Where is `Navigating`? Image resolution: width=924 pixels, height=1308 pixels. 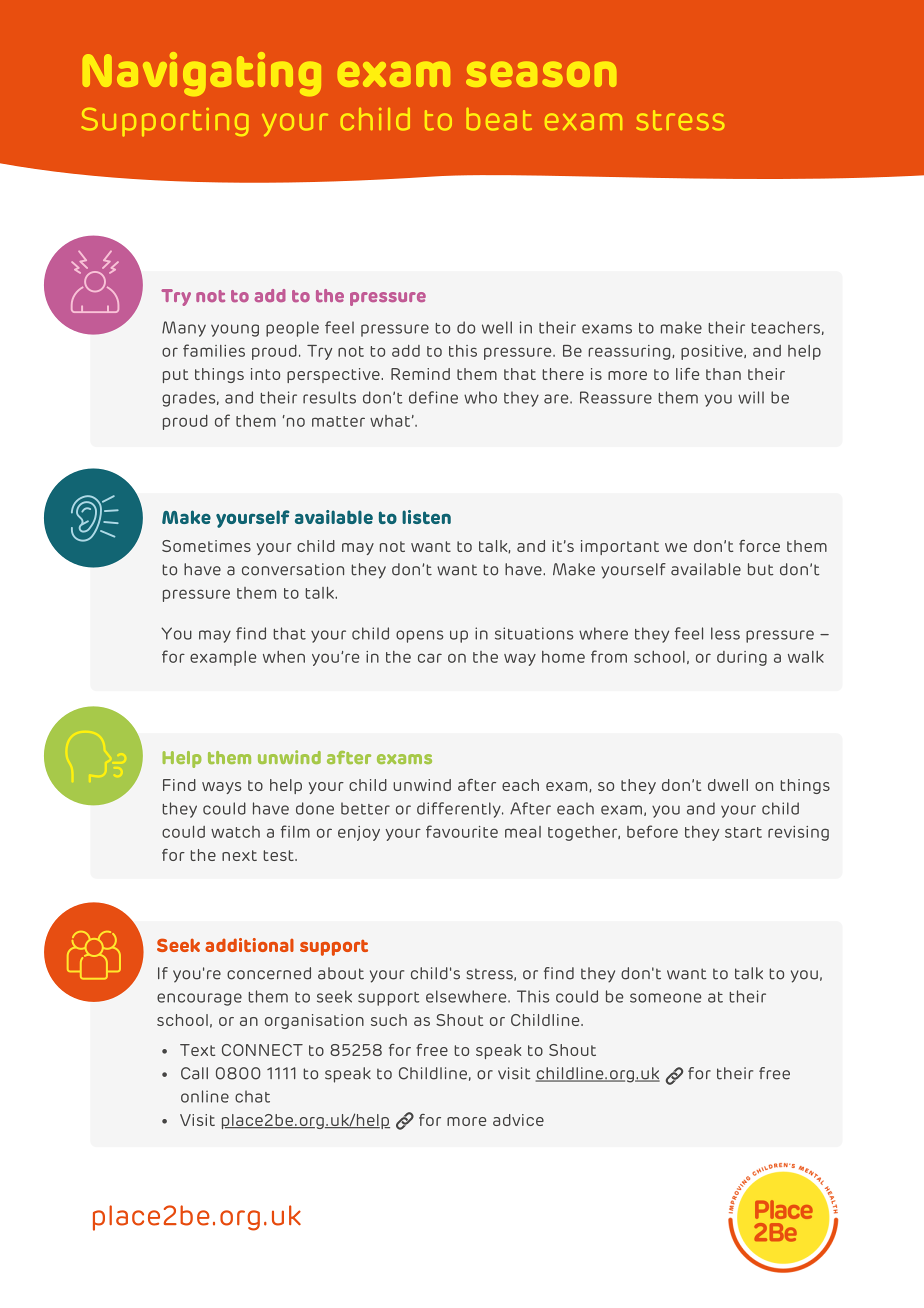 Navigating is located at coordinates (202, 74).
